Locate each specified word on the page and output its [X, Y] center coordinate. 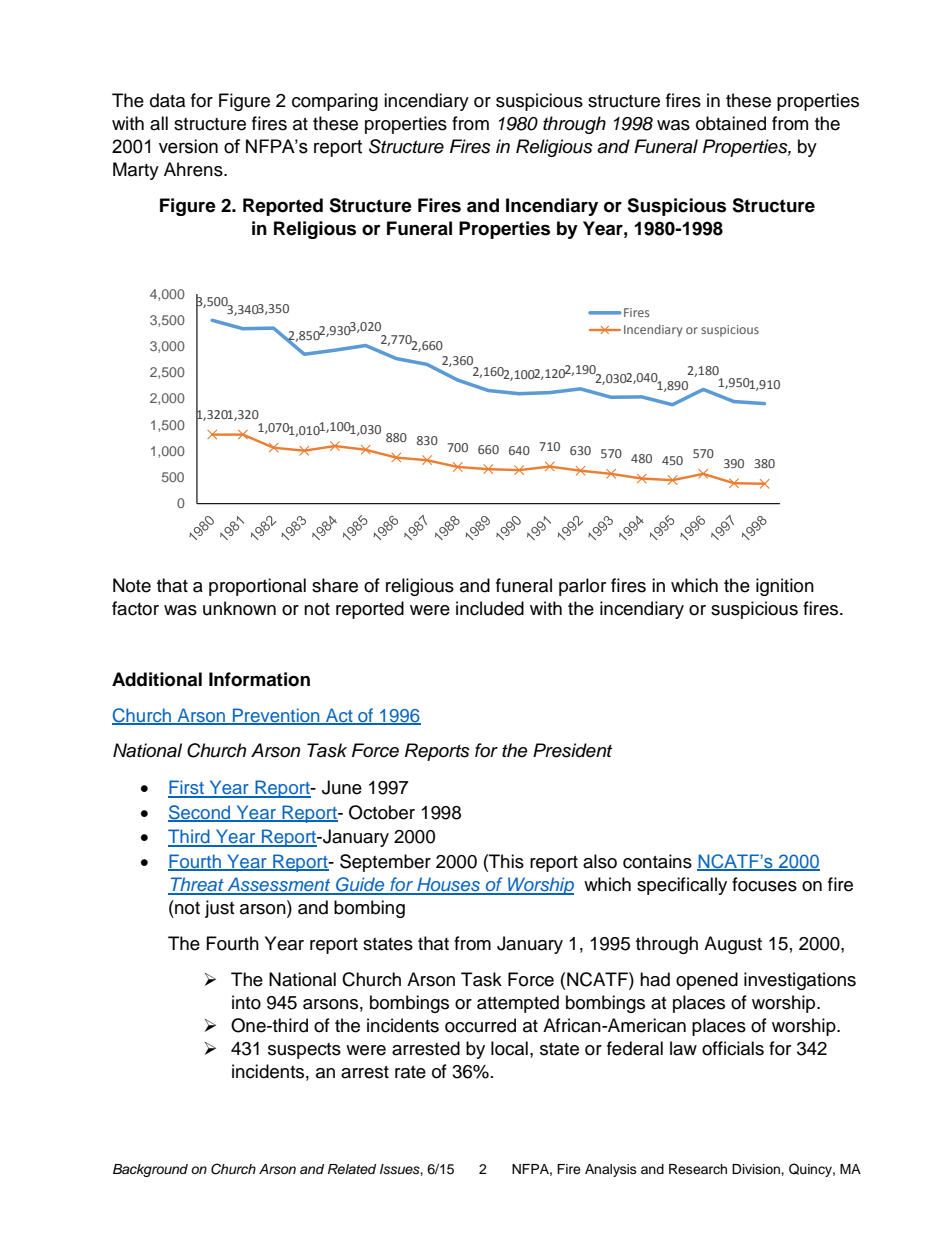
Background [150, 1170]
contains [657, 861]
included [490, 608]
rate [410, 1072]
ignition [785, 587]
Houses [448, 885]
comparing [335, 102]
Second [200, 813]
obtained [731, 123]
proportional [257, 587]
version [188, 146]
